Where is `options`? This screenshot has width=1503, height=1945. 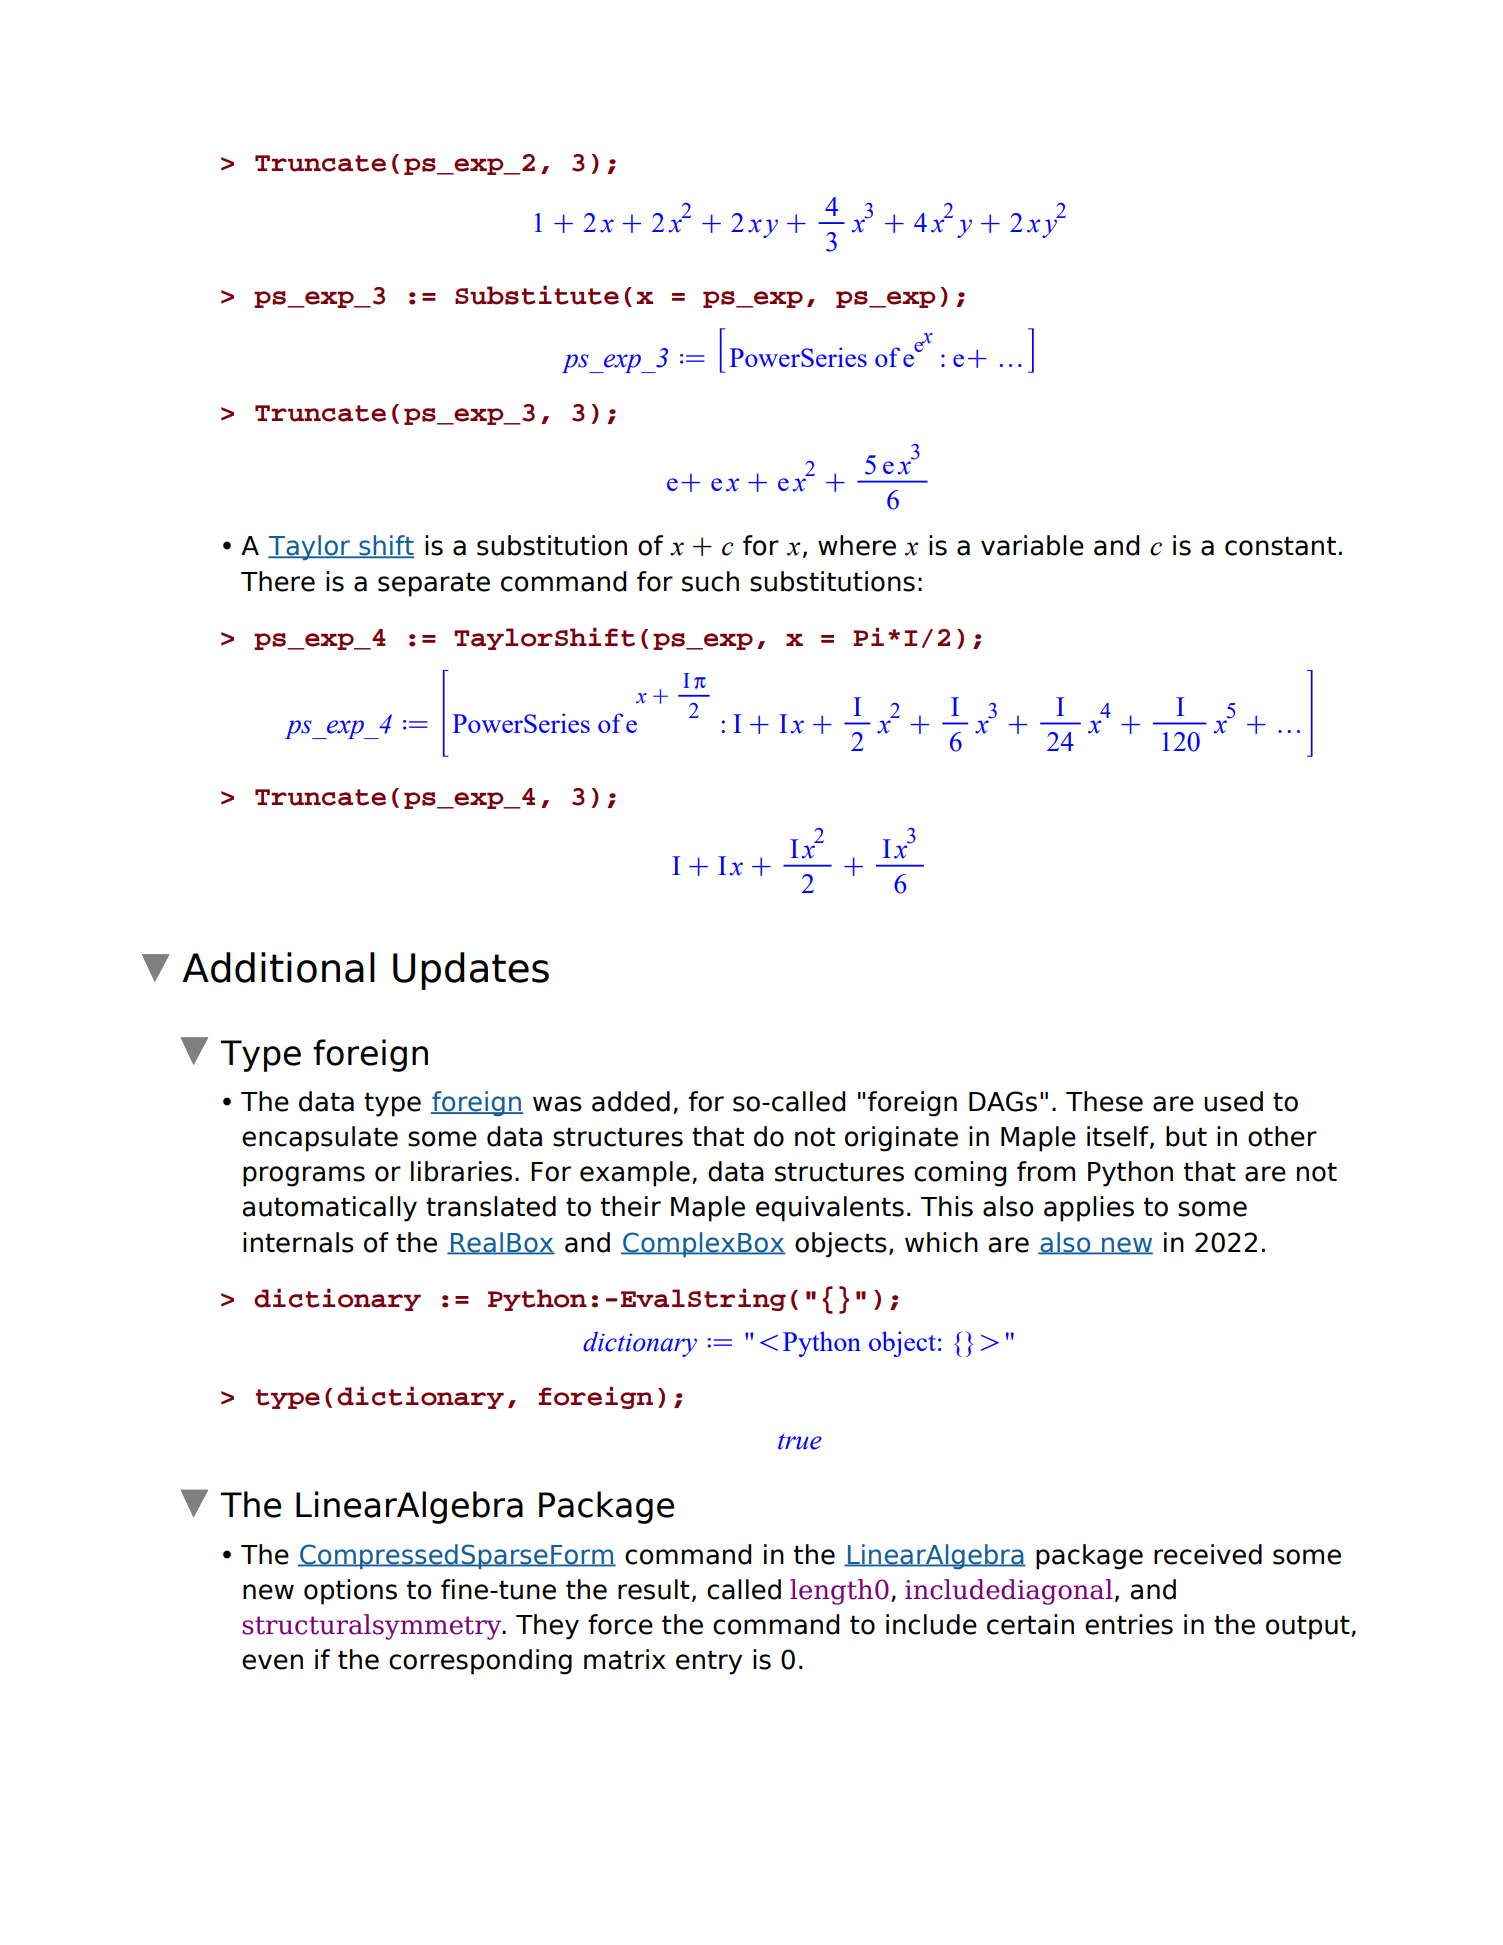
options is located at coordinates (350, 1592).
